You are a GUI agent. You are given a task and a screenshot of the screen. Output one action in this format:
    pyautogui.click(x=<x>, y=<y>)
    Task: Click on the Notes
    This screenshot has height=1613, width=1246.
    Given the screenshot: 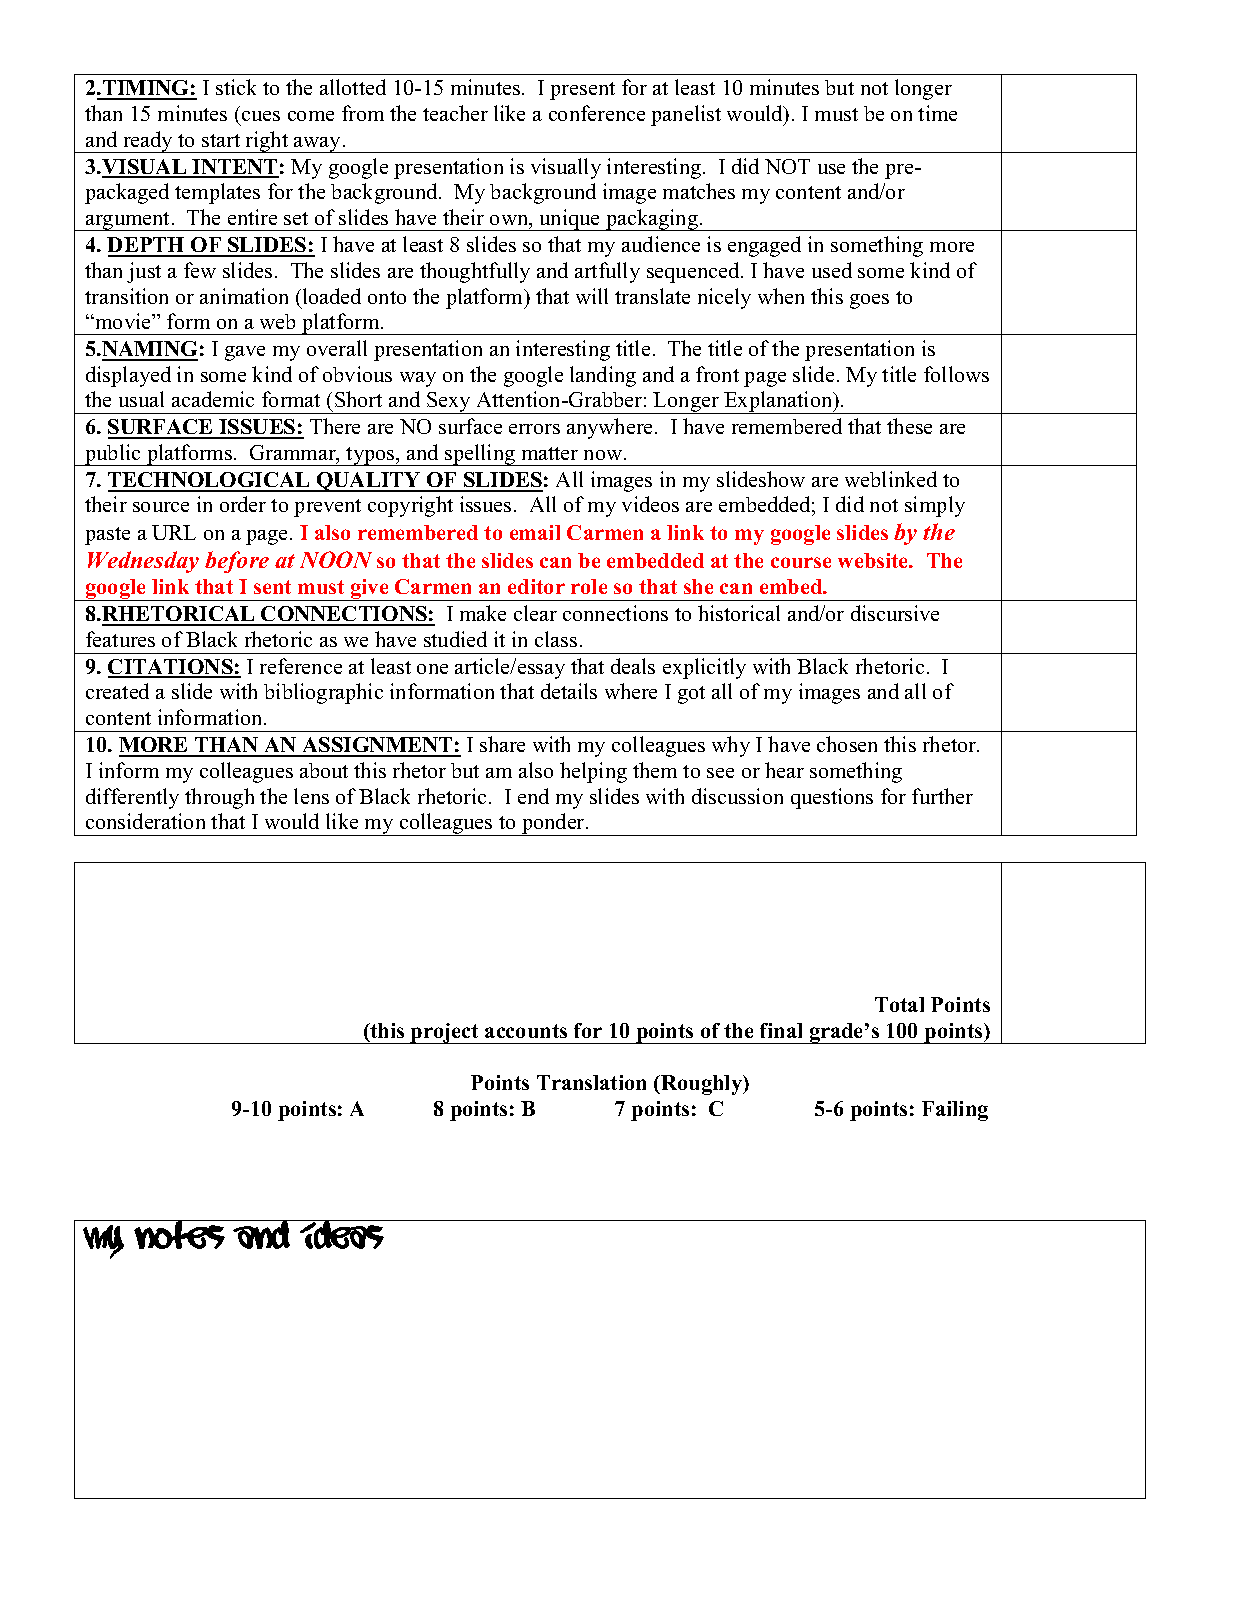 What is the action you would take?
    pyautogui.click(x=180, y=1234)
